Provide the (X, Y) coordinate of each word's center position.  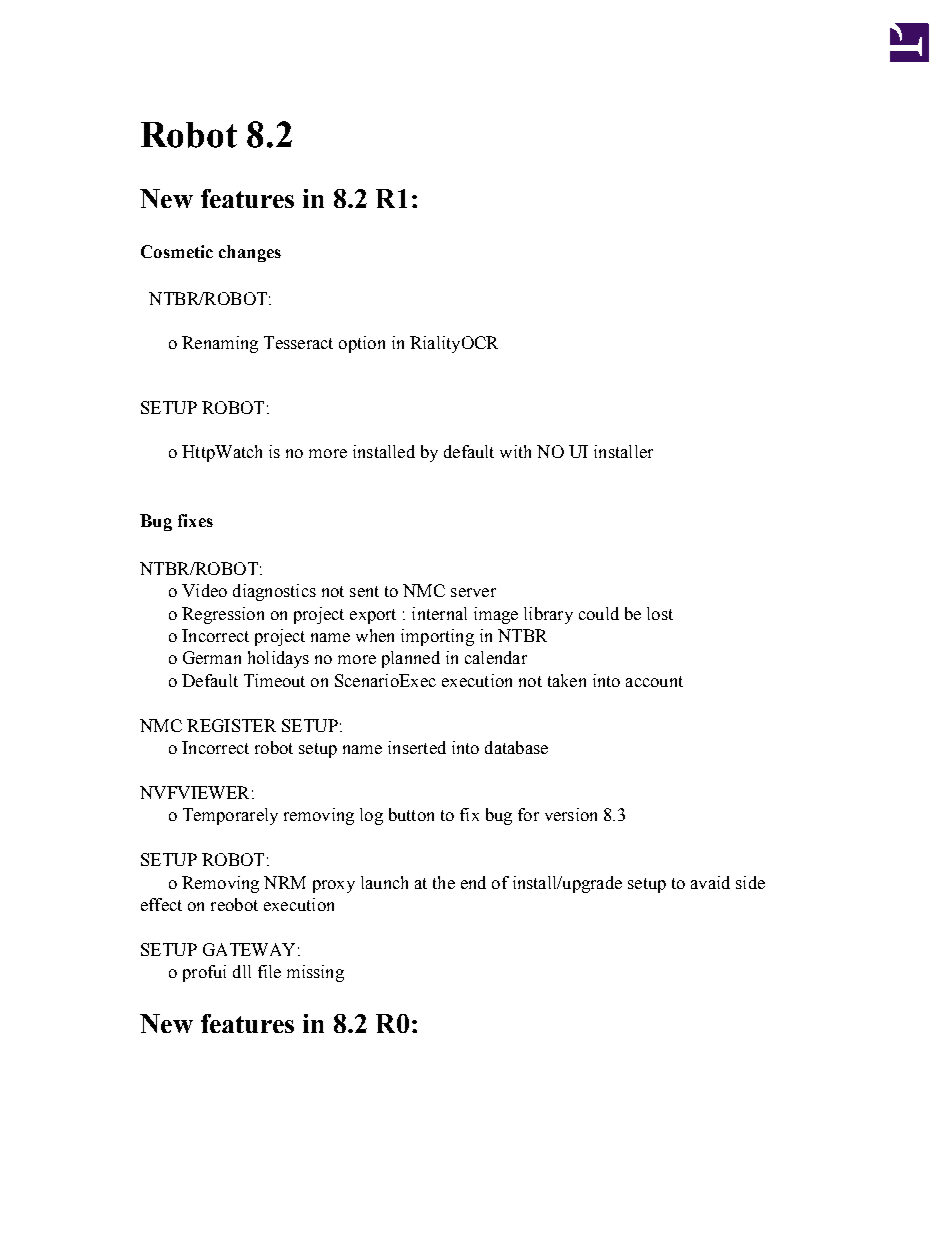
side (750, 882)
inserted (417, 747)
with (515, 451)
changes (250, 253)
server (473, 592)
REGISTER (231, 725)
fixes (195, 520)
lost (660, 613)
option (362, 344)
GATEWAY (249, 949)
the (444, 882)
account (654, 681)
